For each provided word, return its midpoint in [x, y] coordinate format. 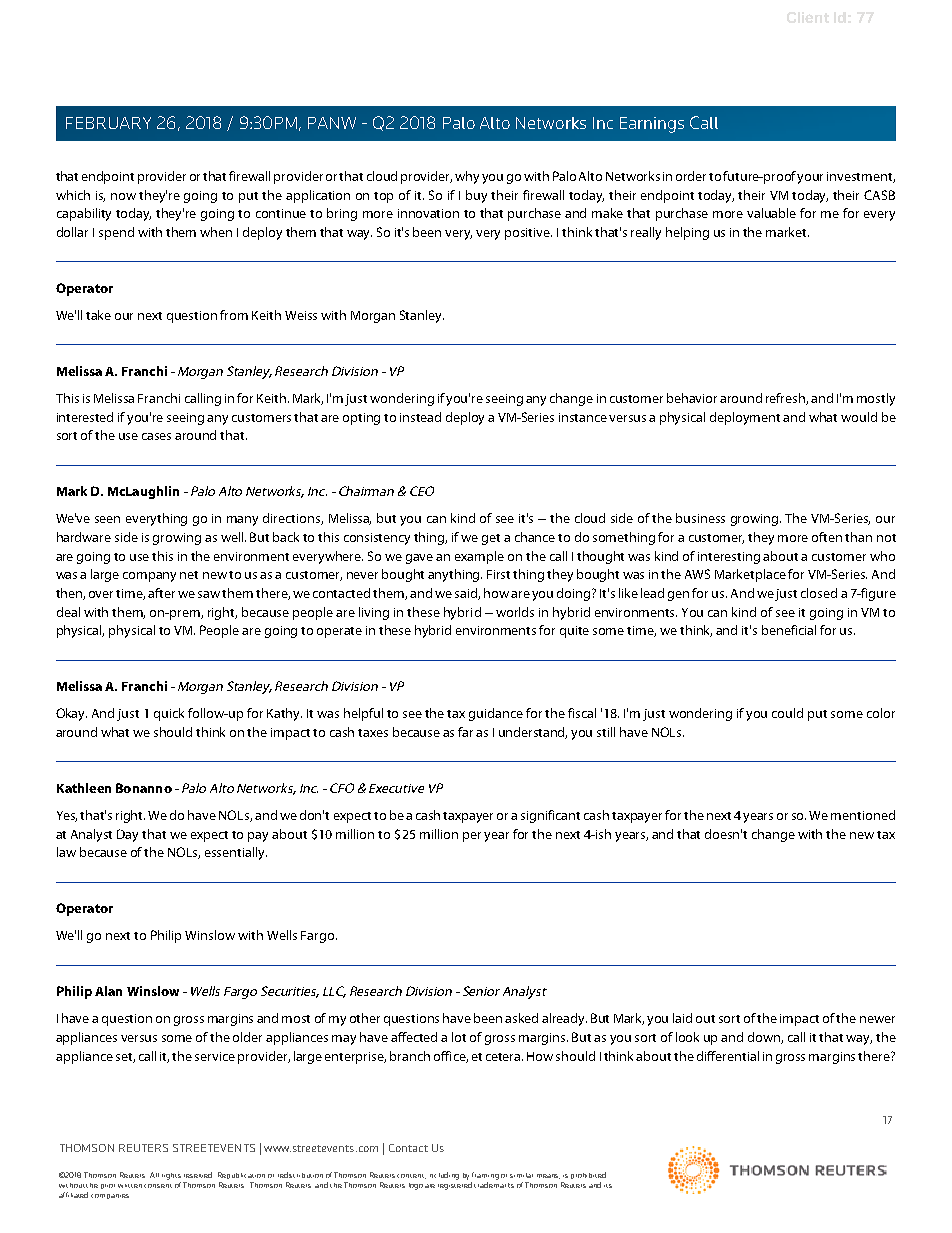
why [467, 177]
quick [169, 714]
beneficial [789, 630]
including [444, 1176]
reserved [198, 1175]
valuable [771, 213]
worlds [515, 612]
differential [728, 1056]
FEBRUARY [108, 123]
